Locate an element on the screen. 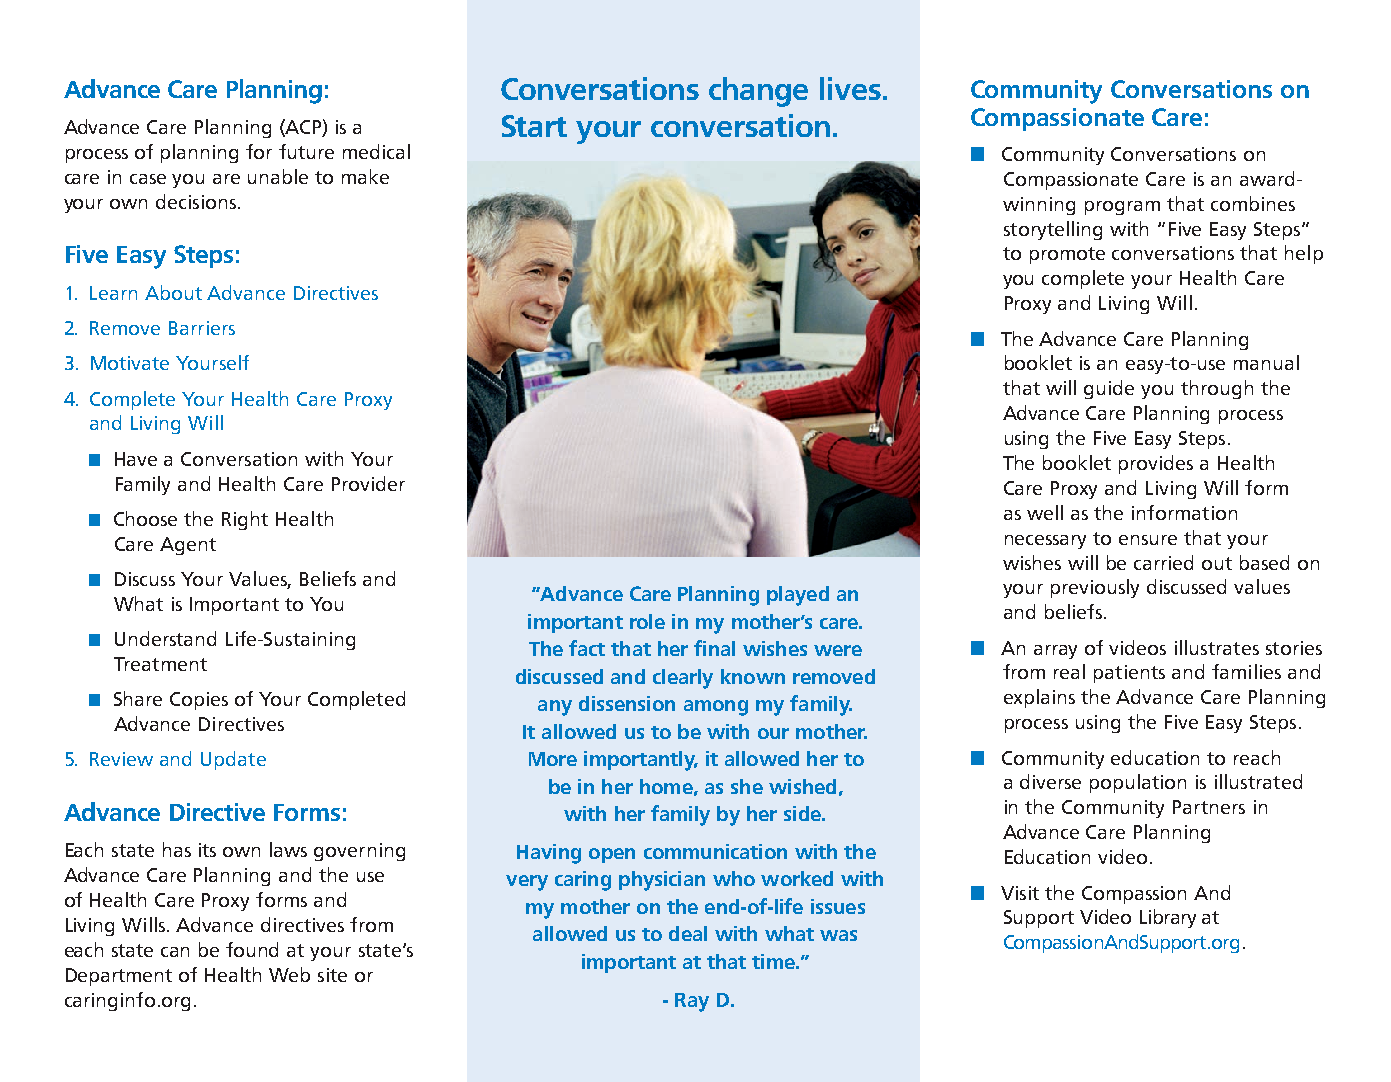  combines is located at coordinates (1253, 203).
